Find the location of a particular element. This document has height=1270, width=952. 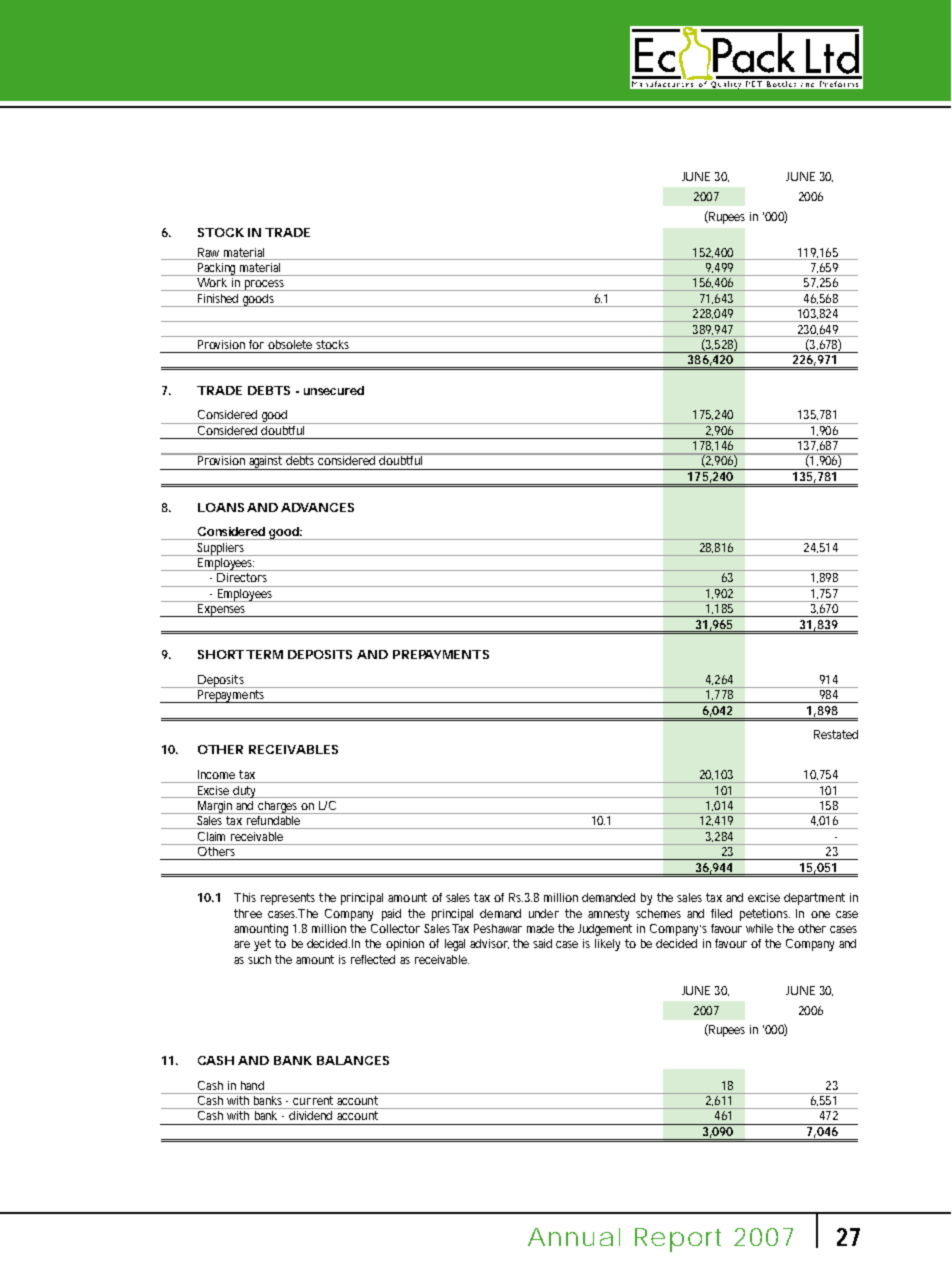

department is located at coordinates (814, 899).
